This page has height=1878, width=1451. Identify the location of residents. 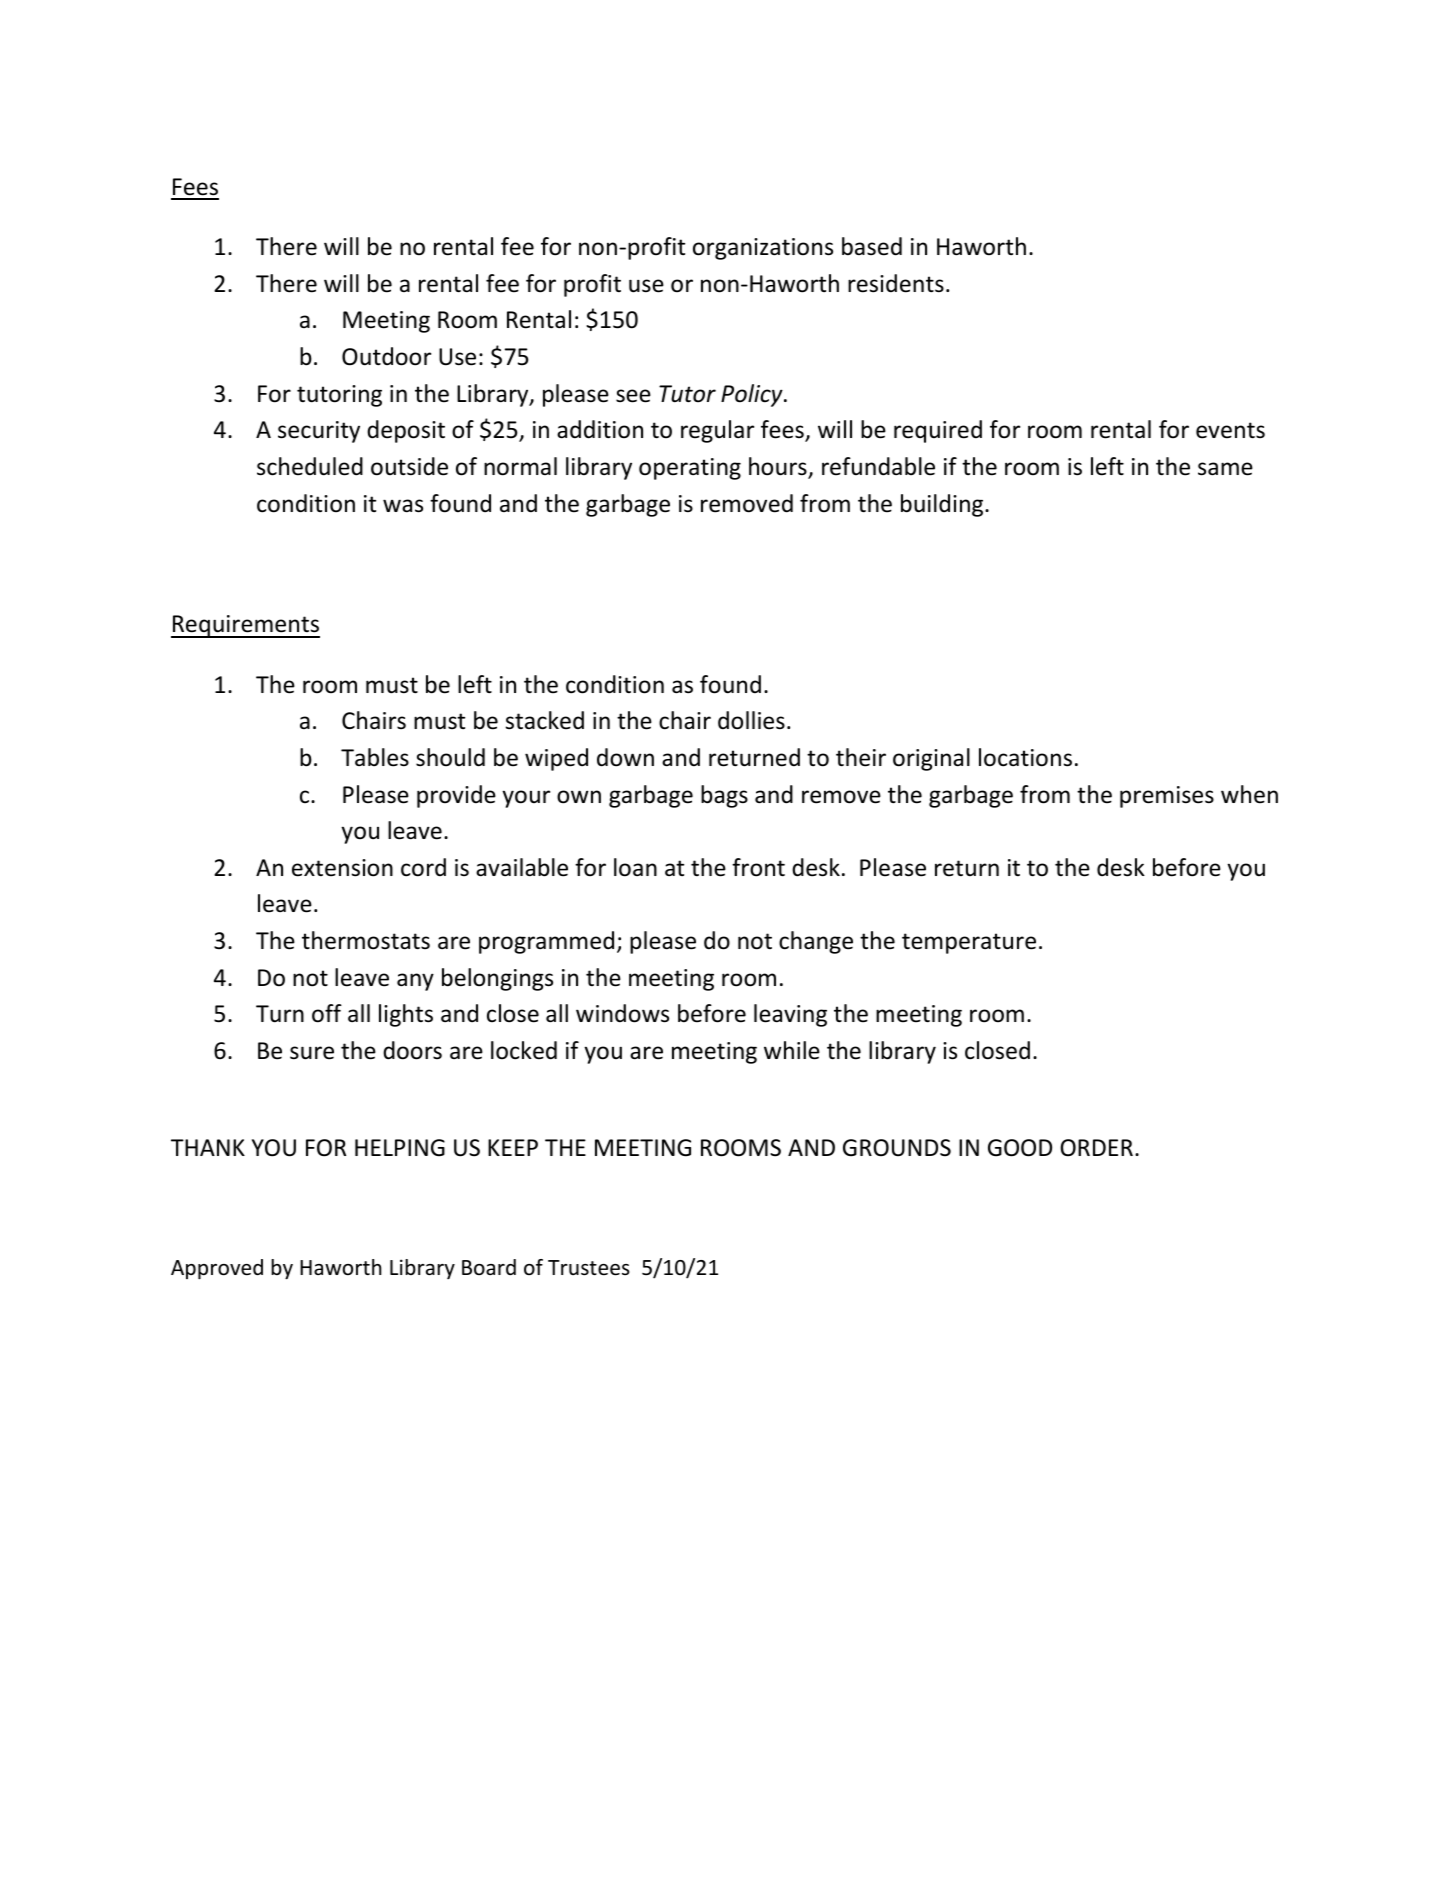
(896, 283).
